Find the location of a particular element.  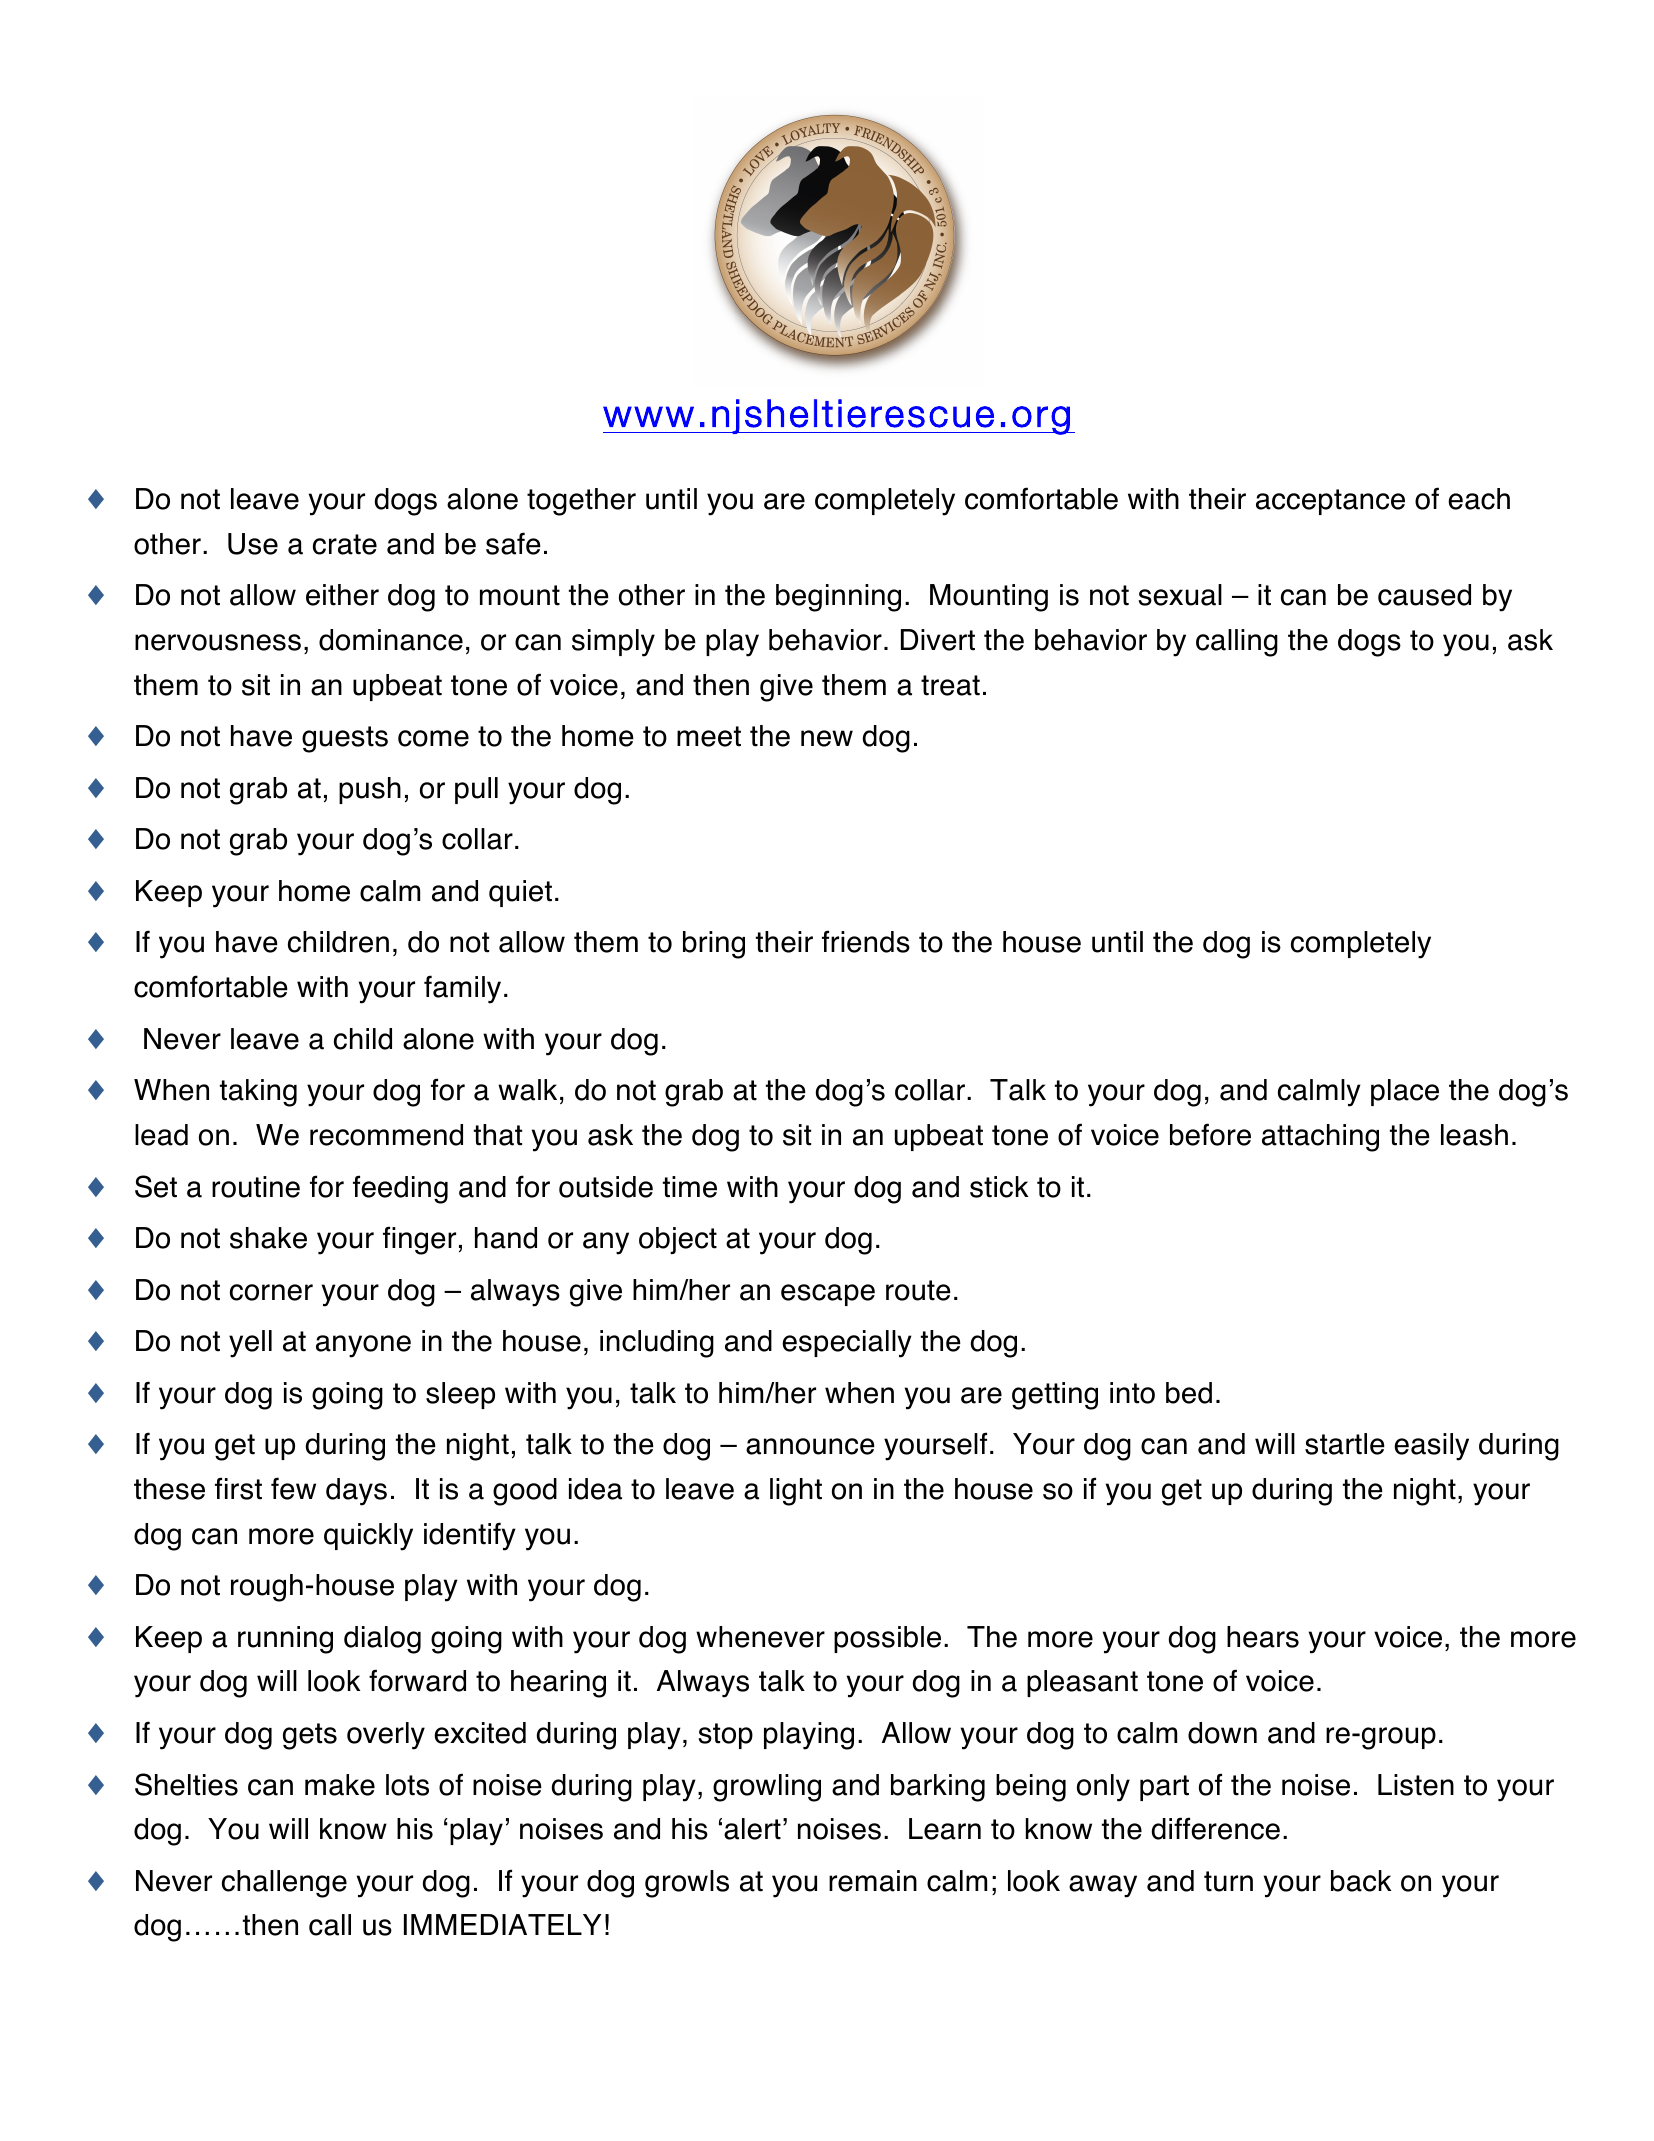

challenge is located at coordinates (284, 1884).
